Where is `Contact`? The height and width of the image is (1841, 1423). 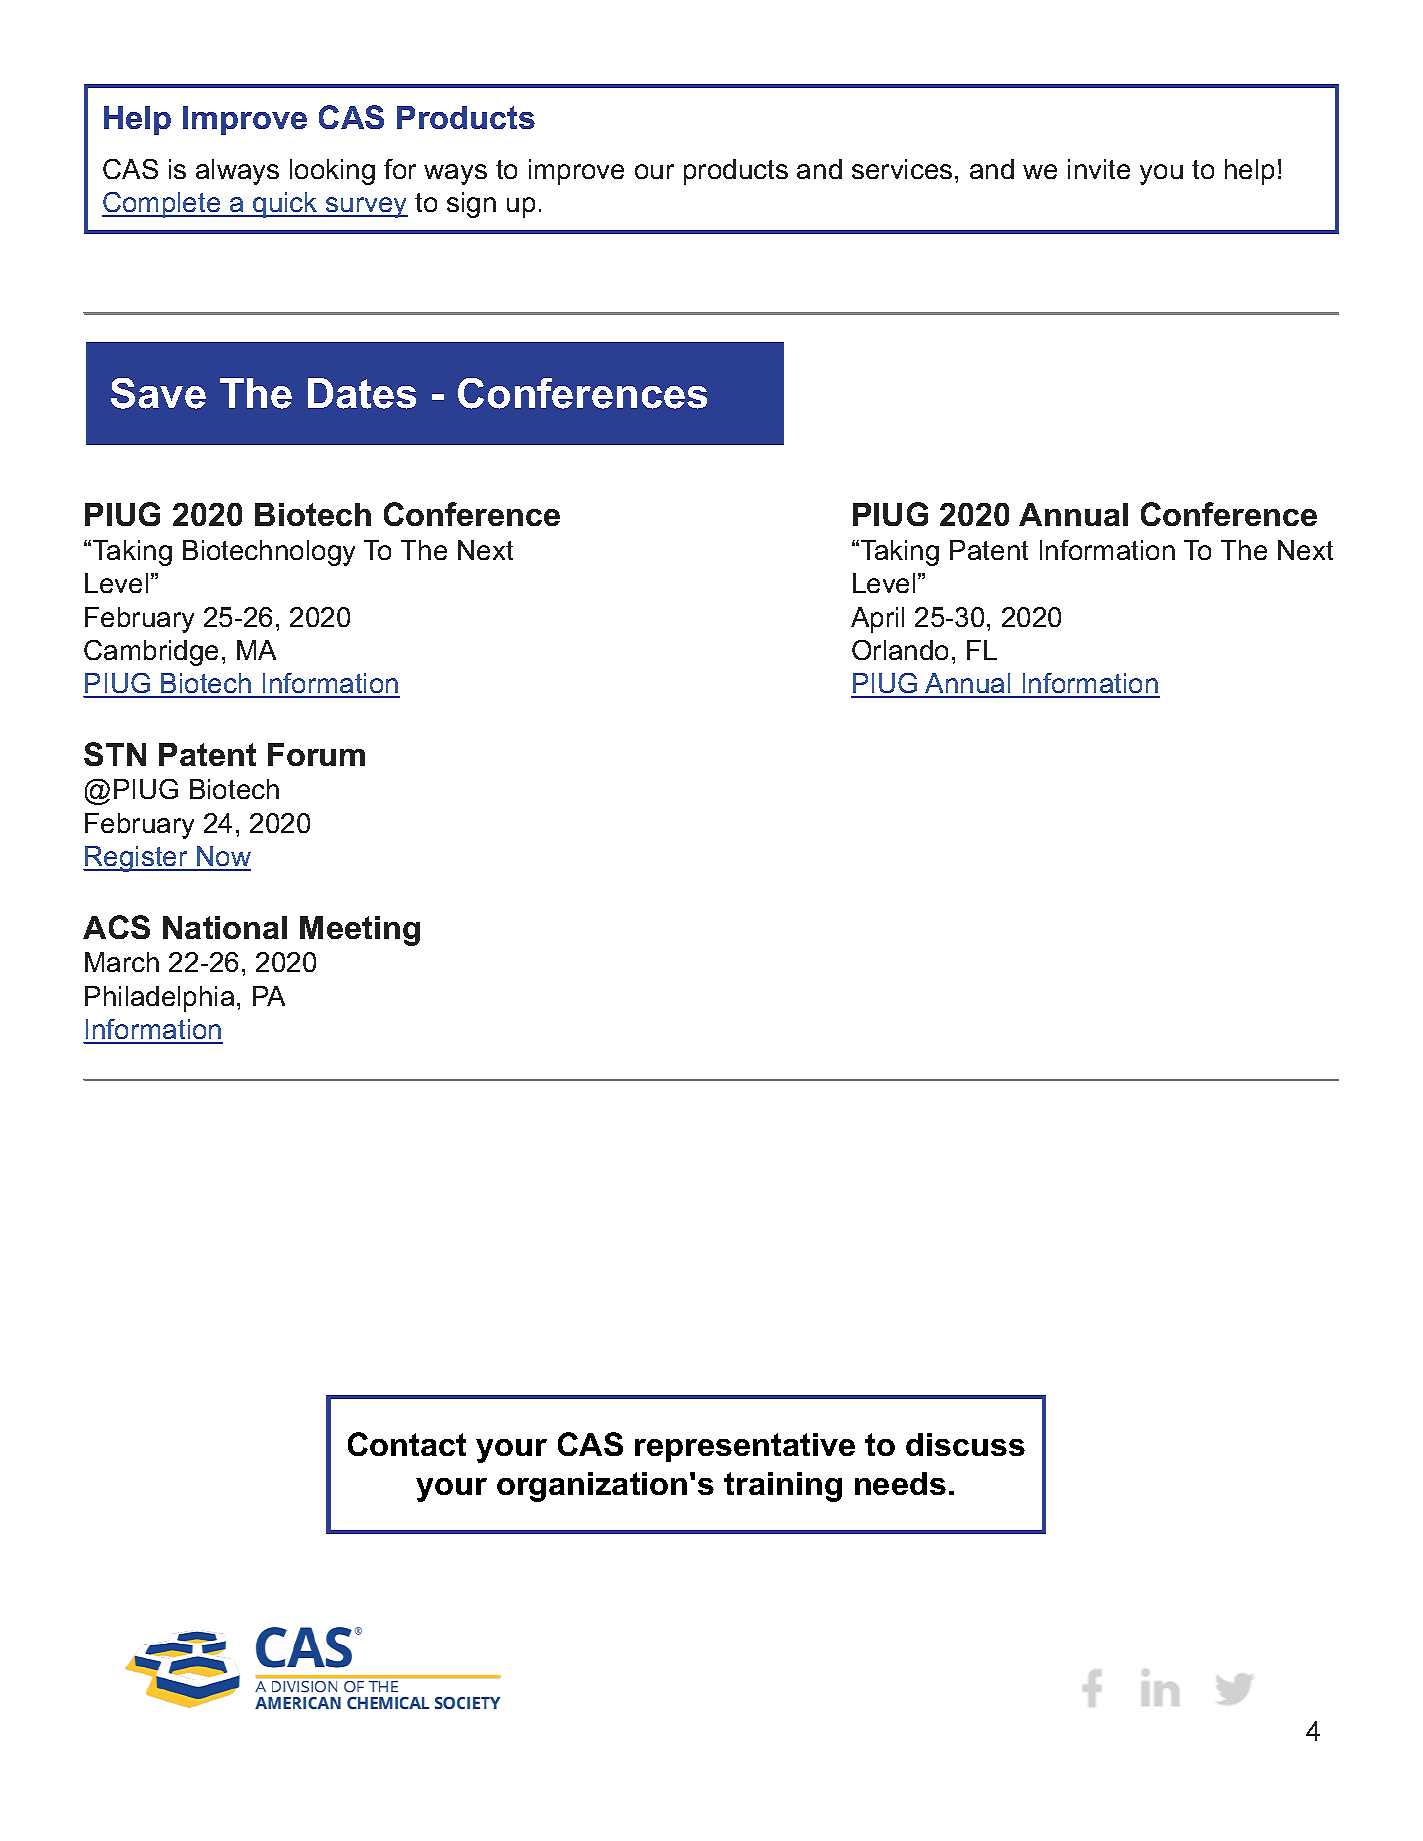
Contact is located at coordinates (407, 1444).
